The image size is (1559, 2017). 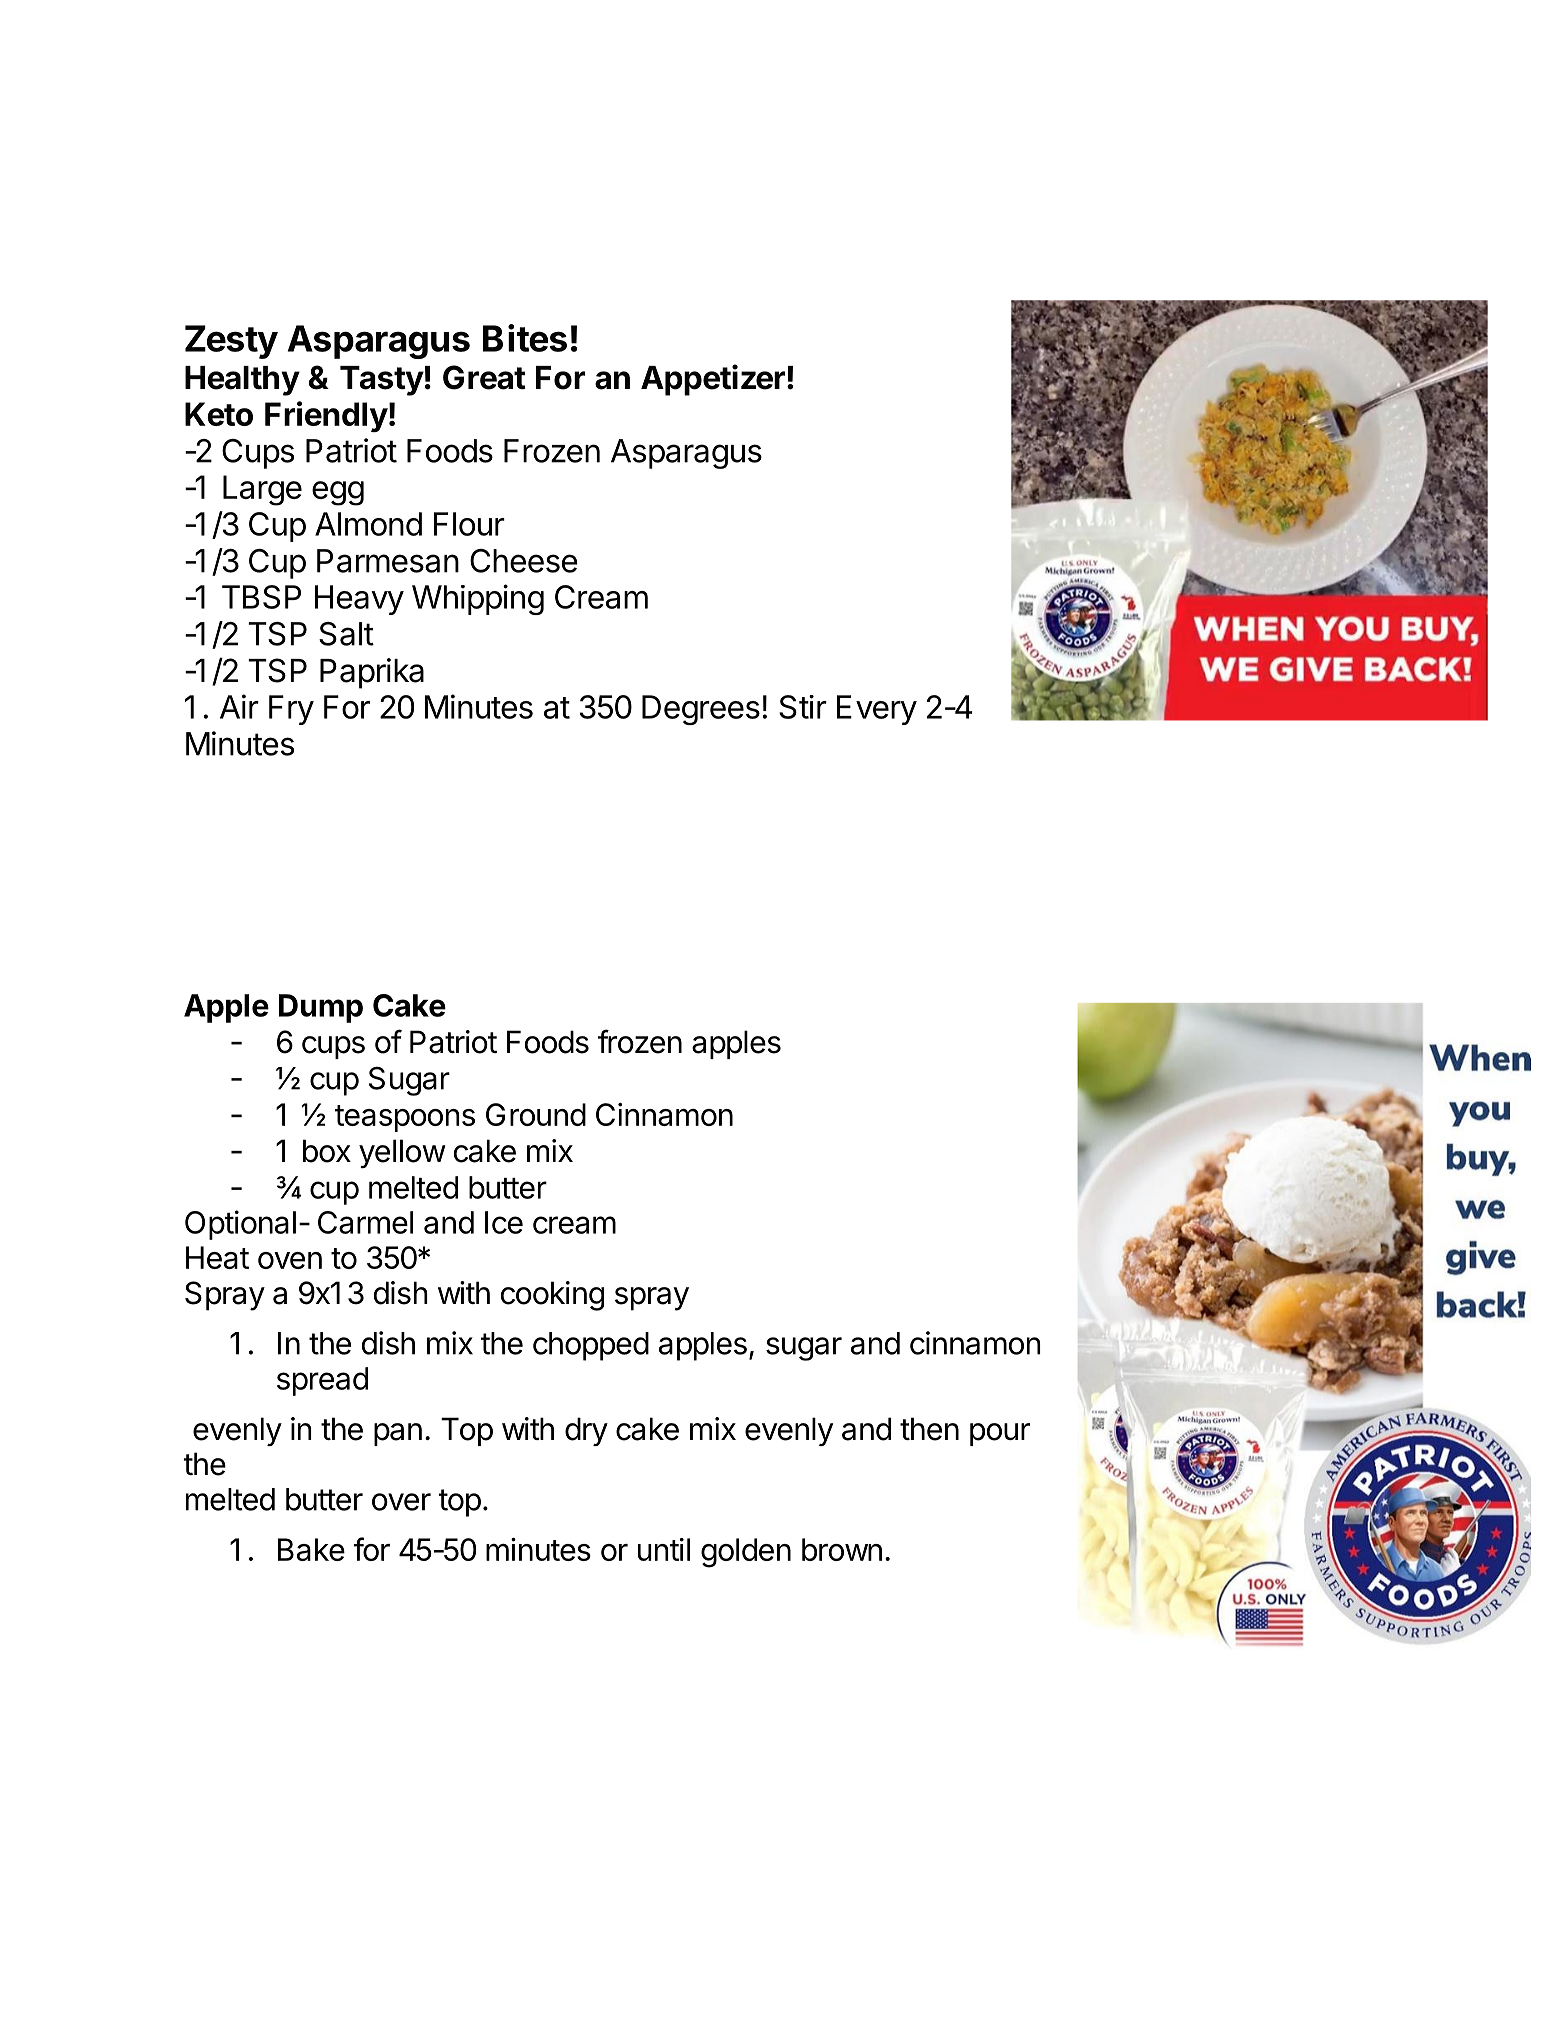 I want to click on Dump, so click(x=321, y=1008).
